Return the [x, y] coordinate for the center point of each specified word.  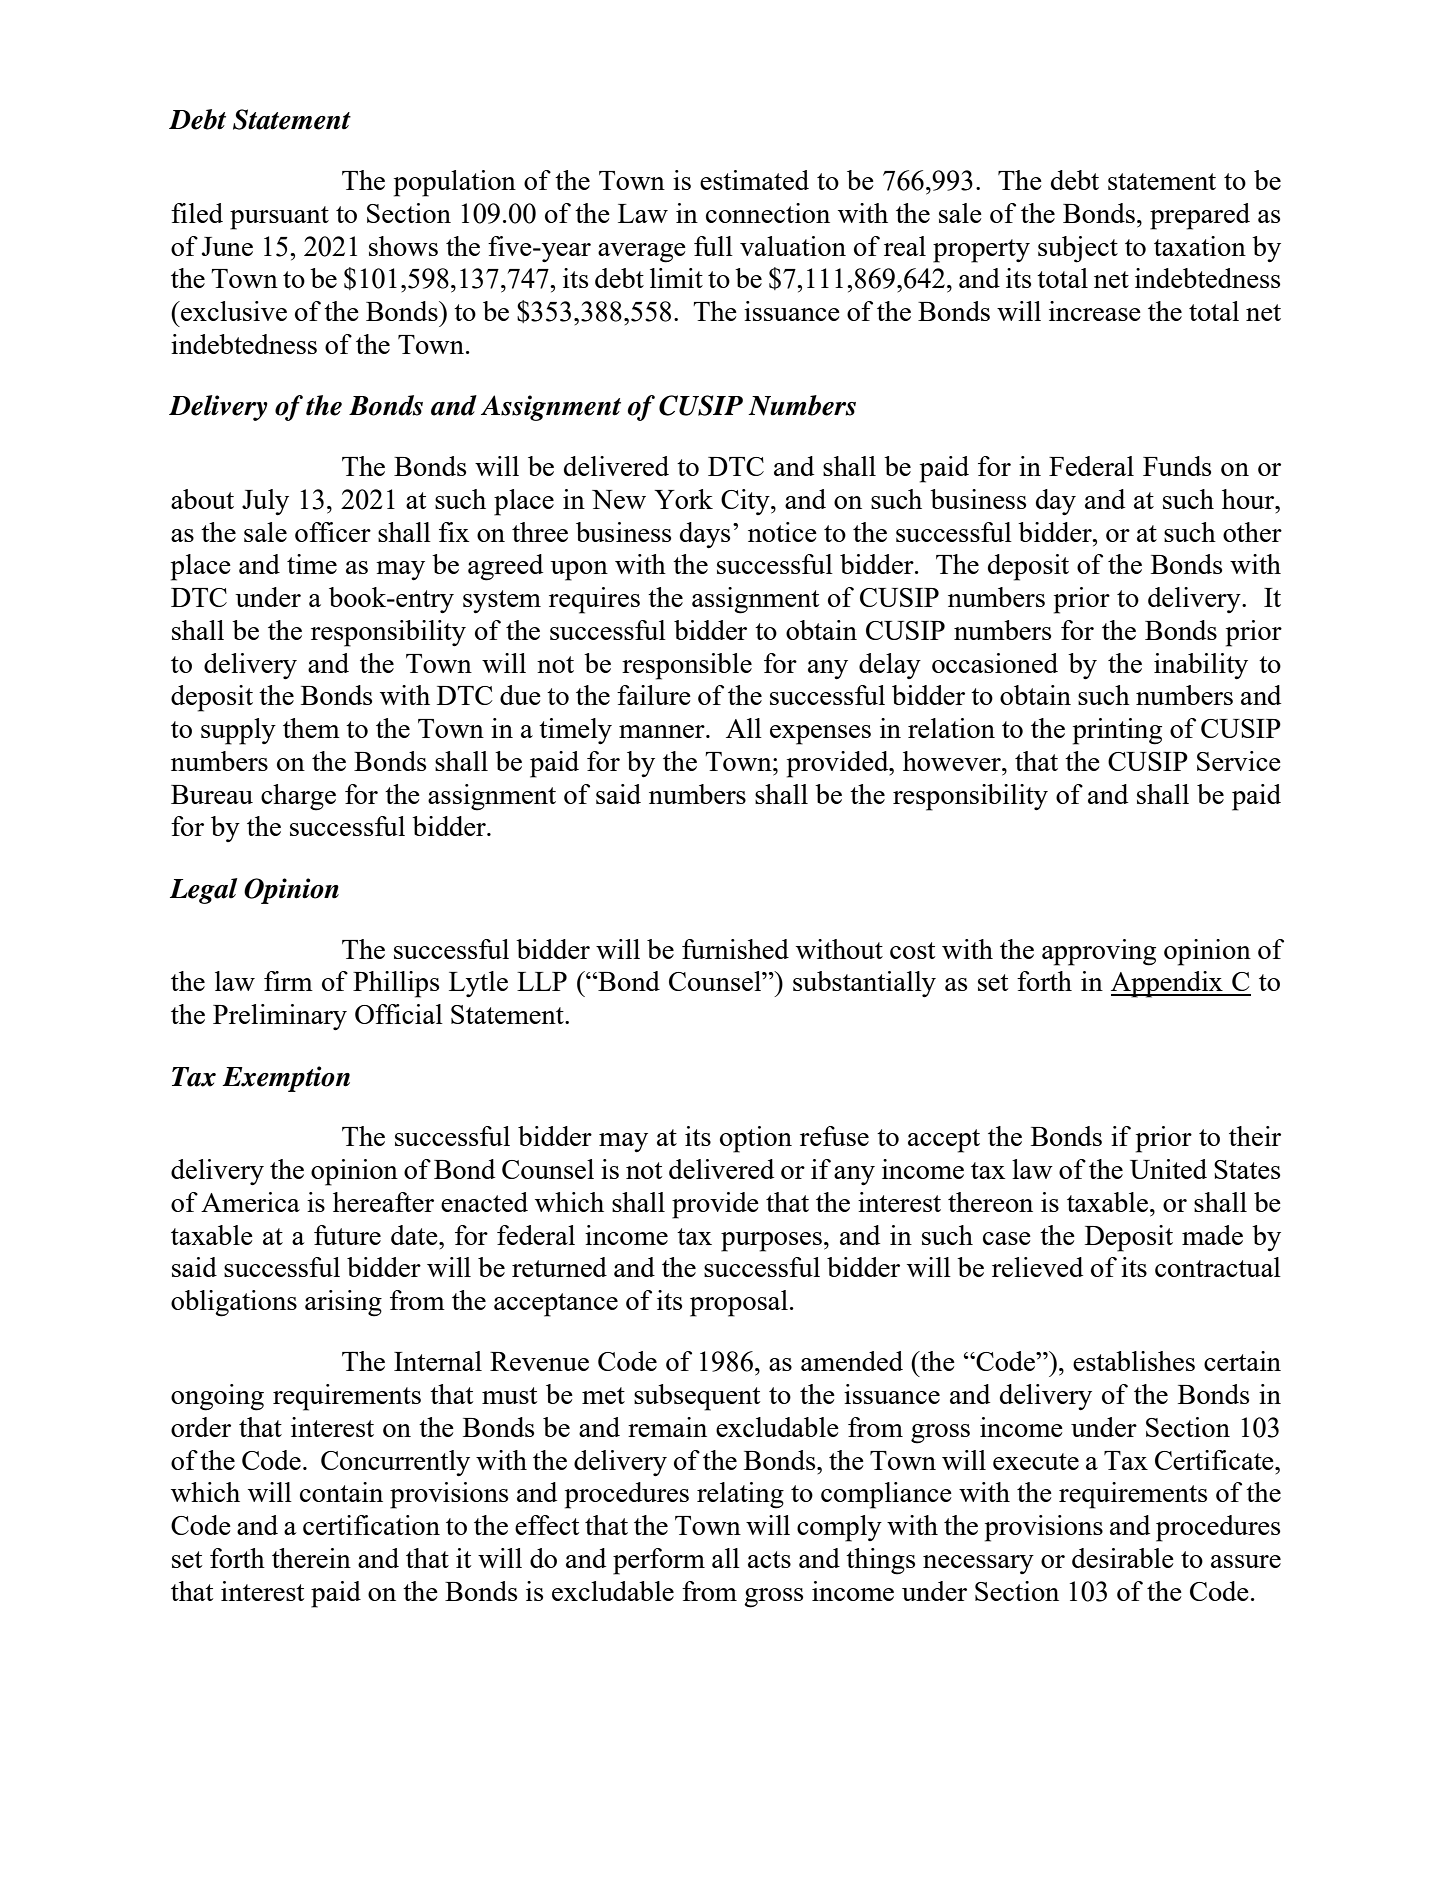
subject [1078, 249]
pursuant [279, 218]
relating [740, 1495]
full [713, 246]
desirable [1123, 1558]
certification [371, 1525]
